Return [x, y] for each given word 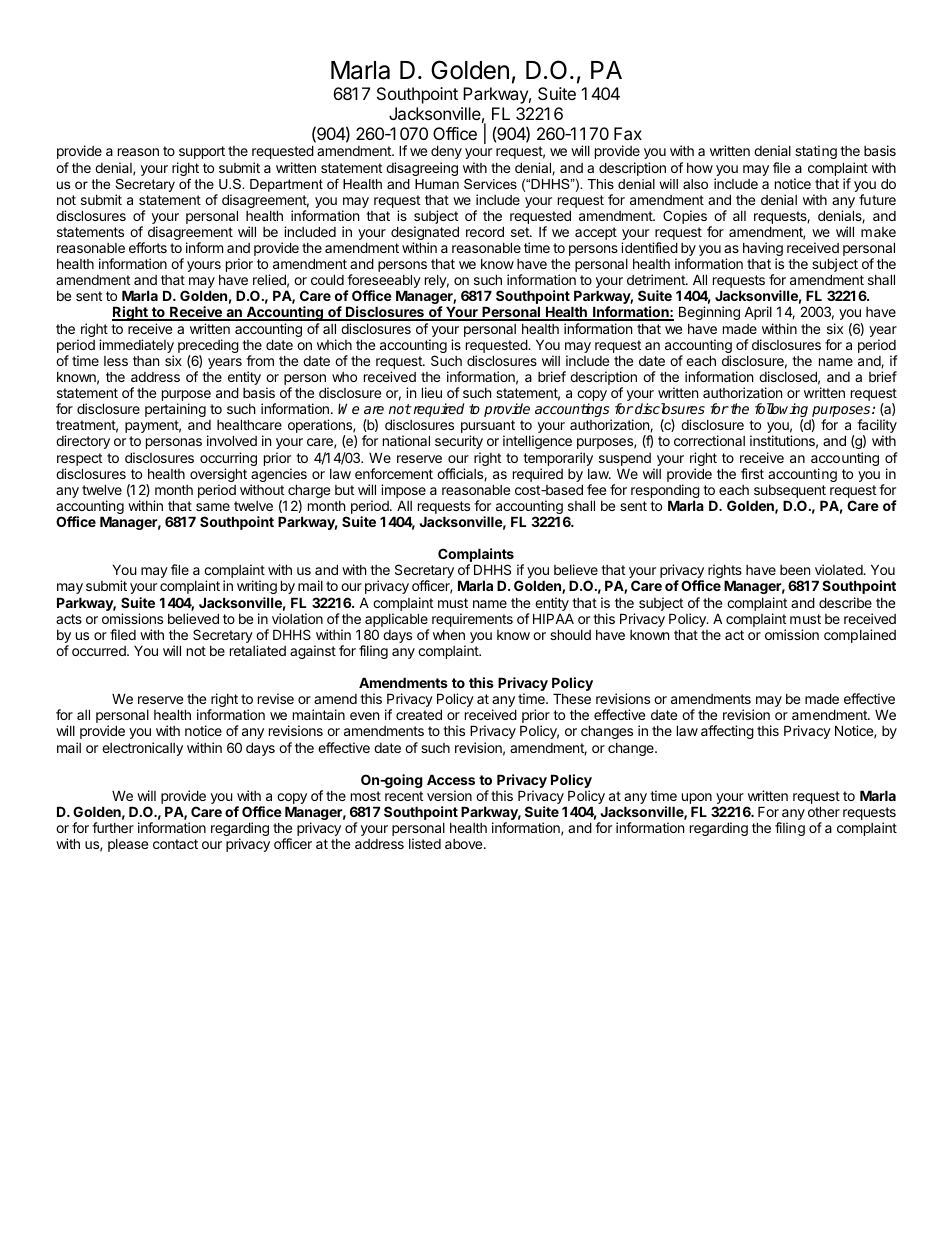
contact [175, 844]
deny [446, 152]
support [202, 152]
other [824, 811]
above [465, 844]
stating [816, 152]
